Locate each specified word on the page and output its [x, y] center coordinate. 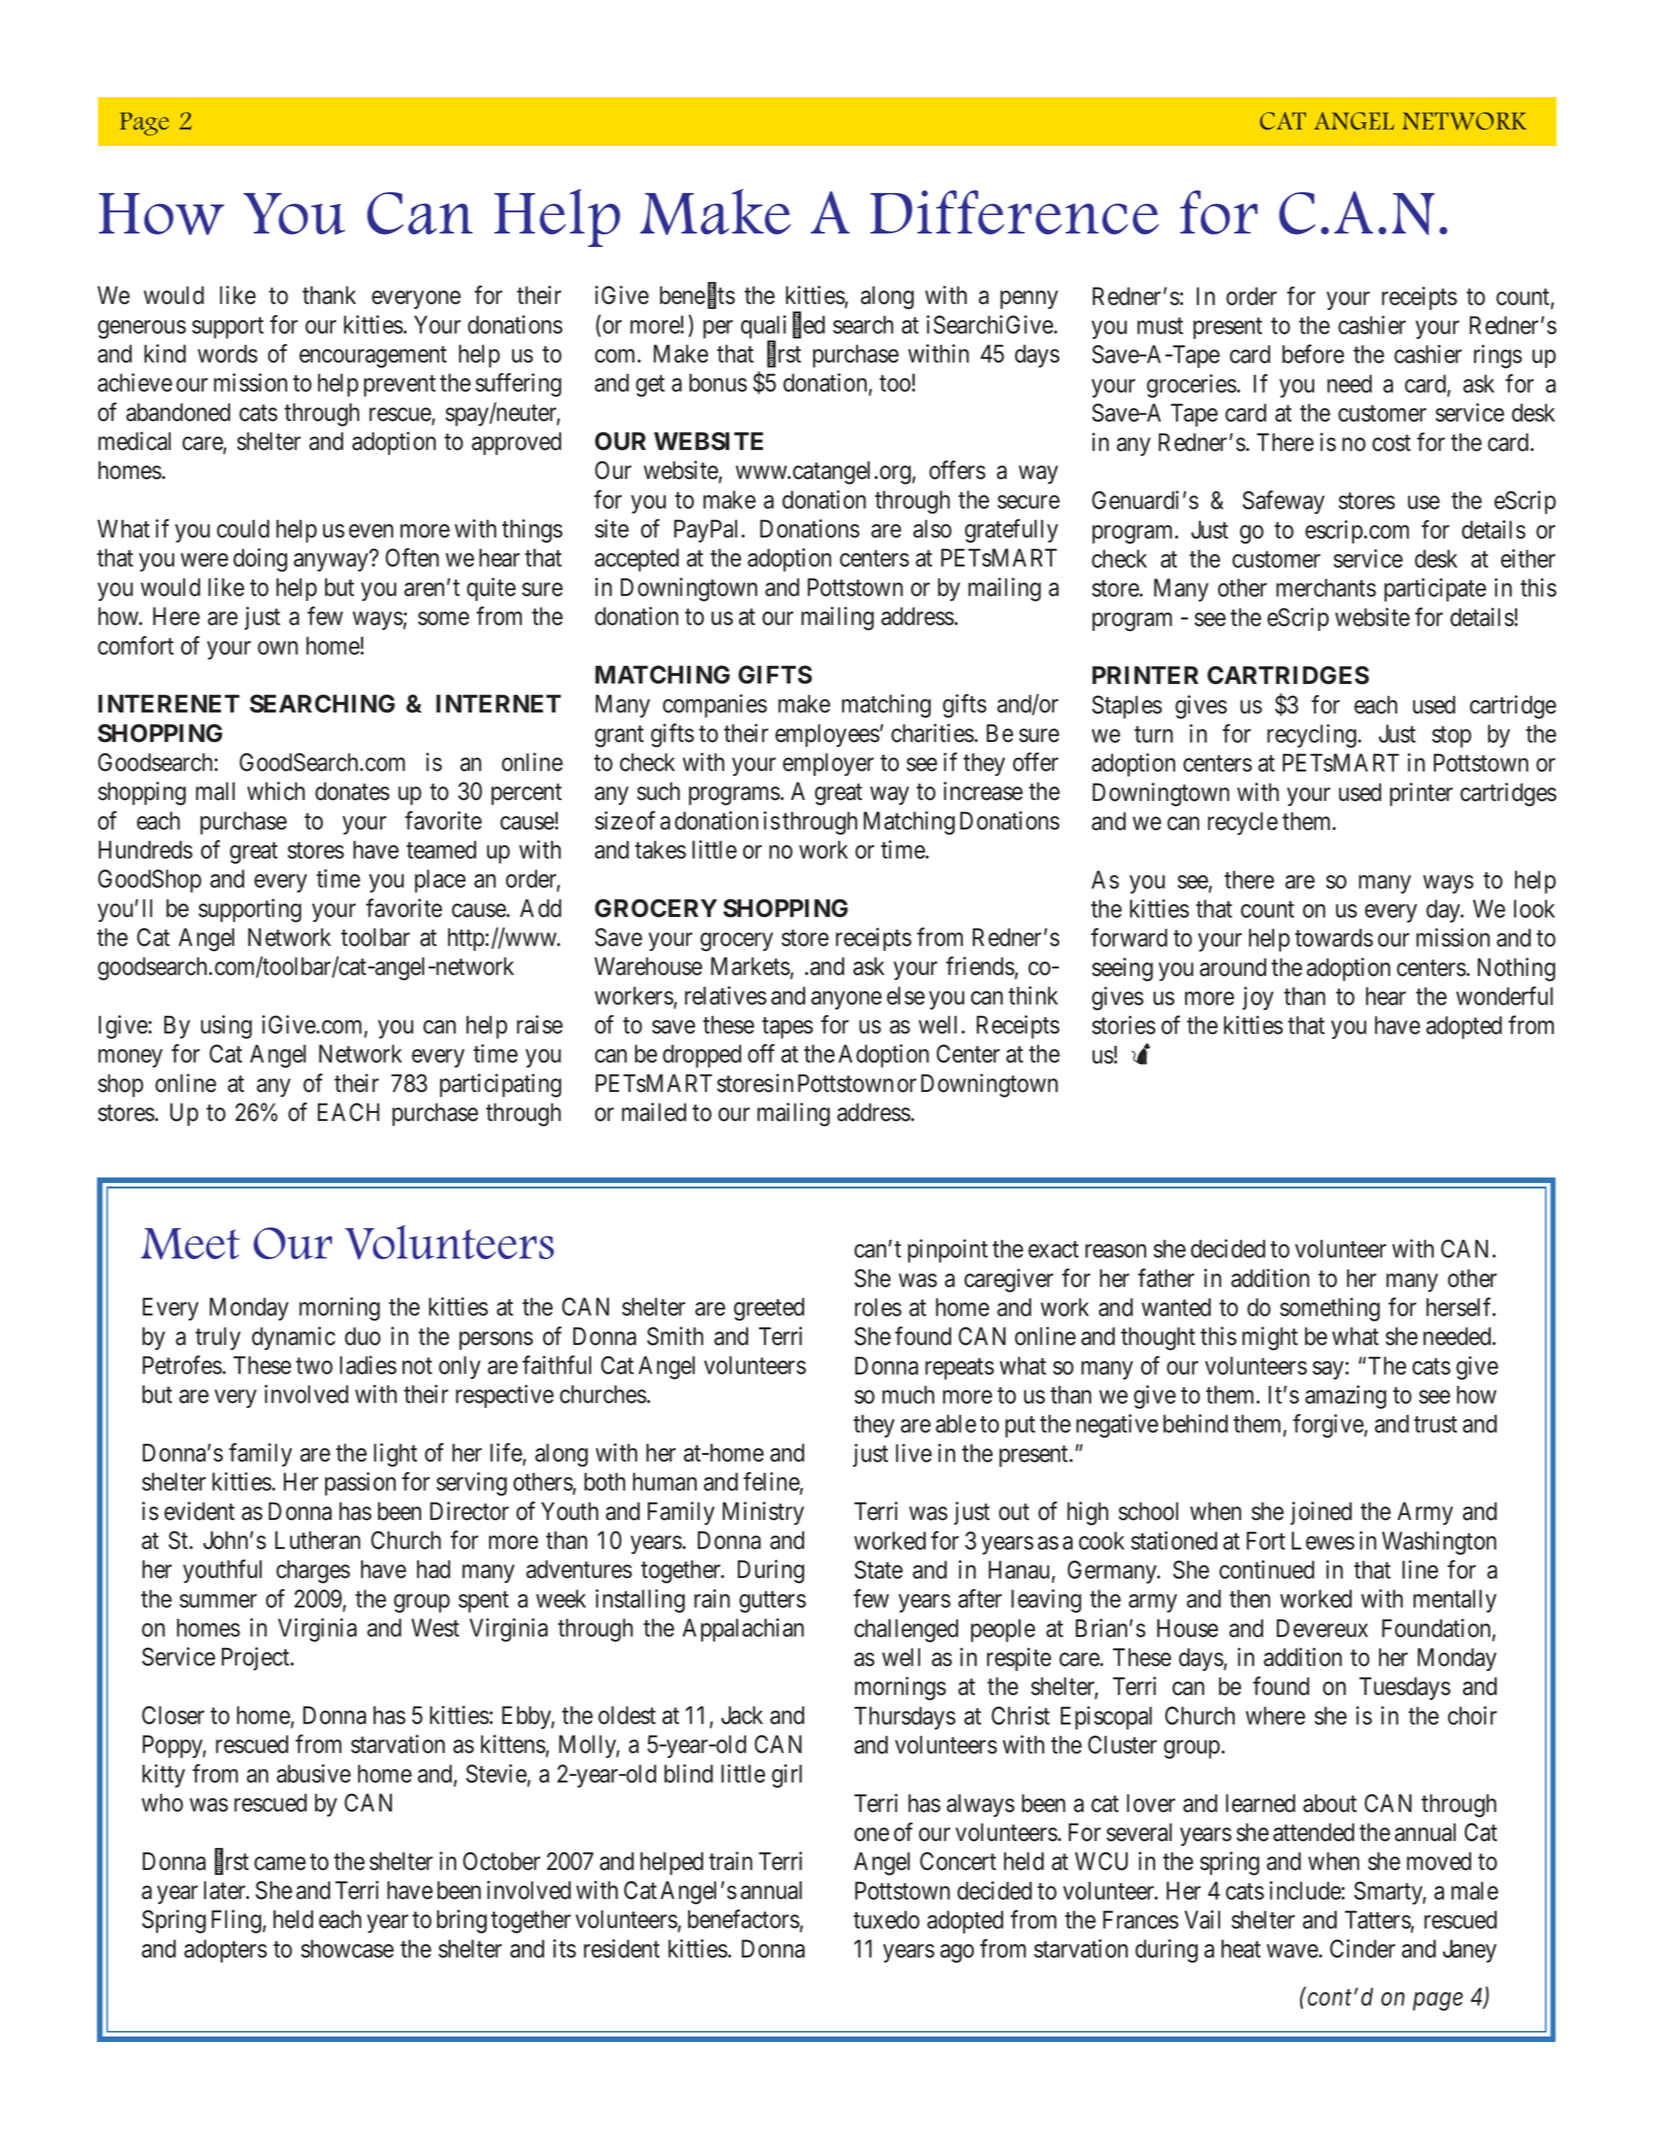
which [276, 791]
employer [828, 764]
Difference [1014, 212]
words [228, 353]
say [1329, 1370]
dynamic [293, 1338]
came [280, 1863]
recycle [1243, 823]
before [1313, 354]
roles [878, 1307]
